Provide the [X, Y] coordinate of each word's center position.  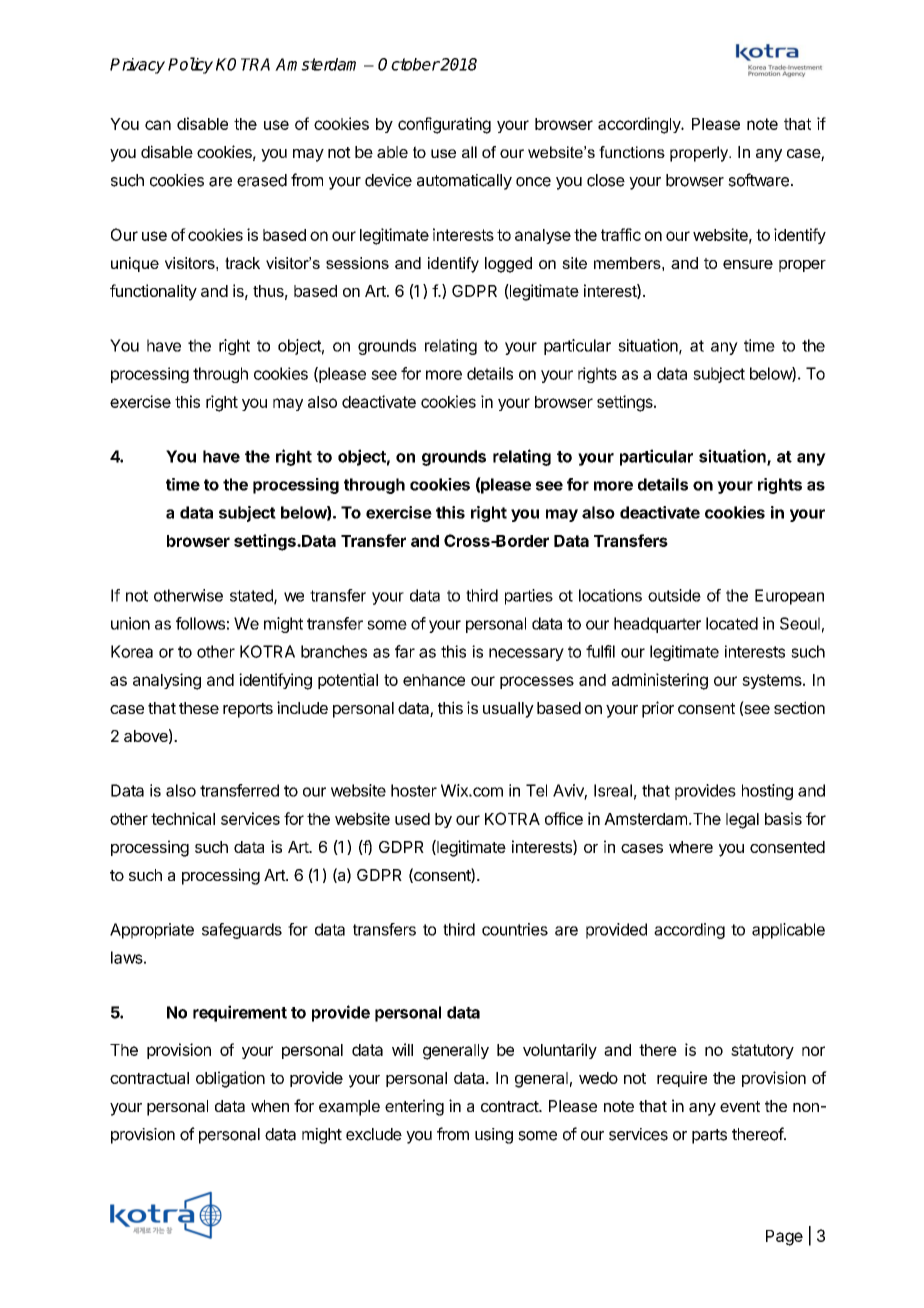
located [732, 623]
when [270, 1106]
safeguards [242, 931]
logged [508, 265]
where [691, 847]
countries [515, 929]
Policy [190, 65]
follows [200, 623]
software [758, 180]
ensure [748, 264]
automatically [464, 182]
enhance [434, 680]
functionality [153, 292]
